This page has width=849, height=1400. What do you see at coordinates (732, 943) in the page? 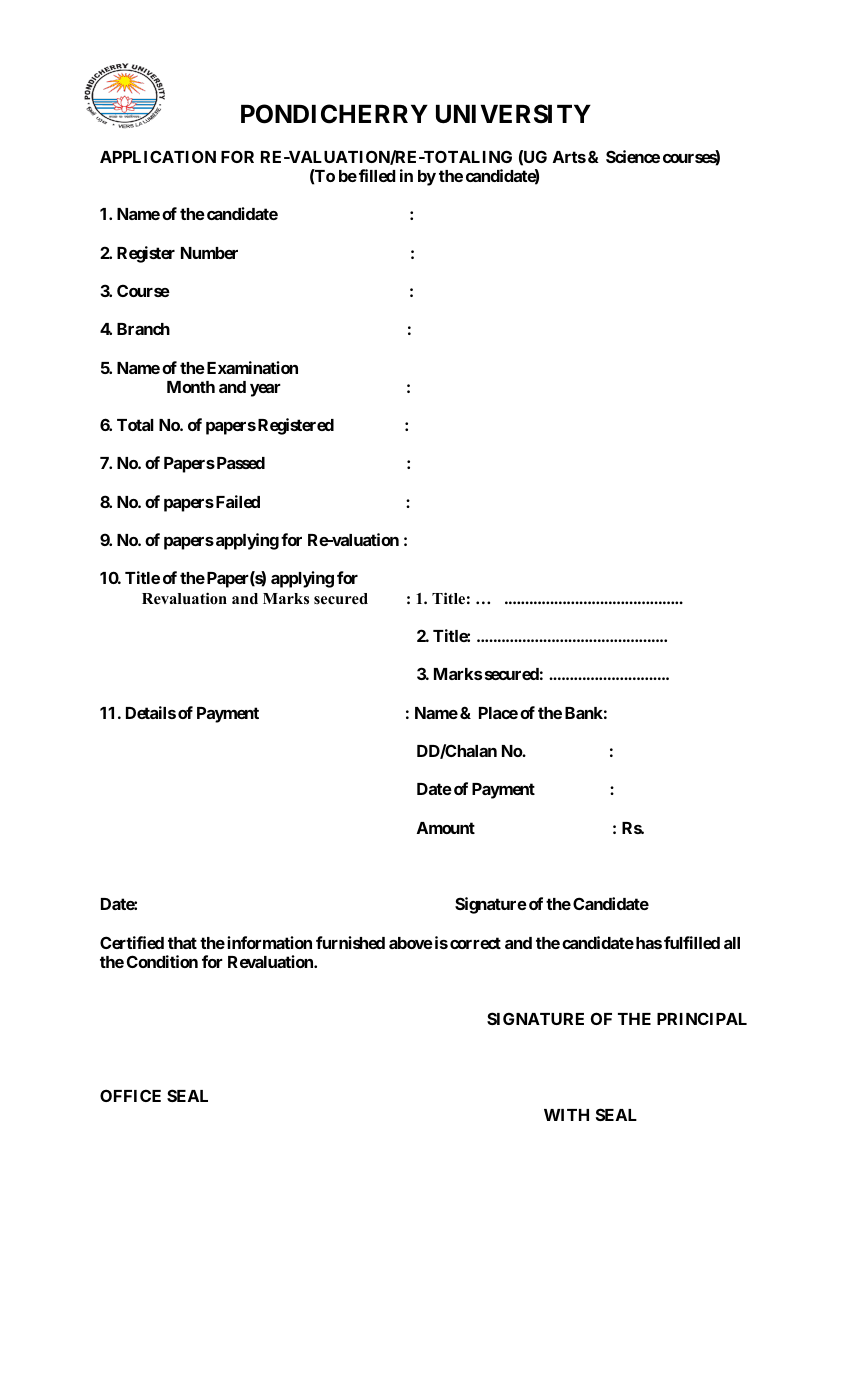
I see `all` at bounding box center [732, 943].
